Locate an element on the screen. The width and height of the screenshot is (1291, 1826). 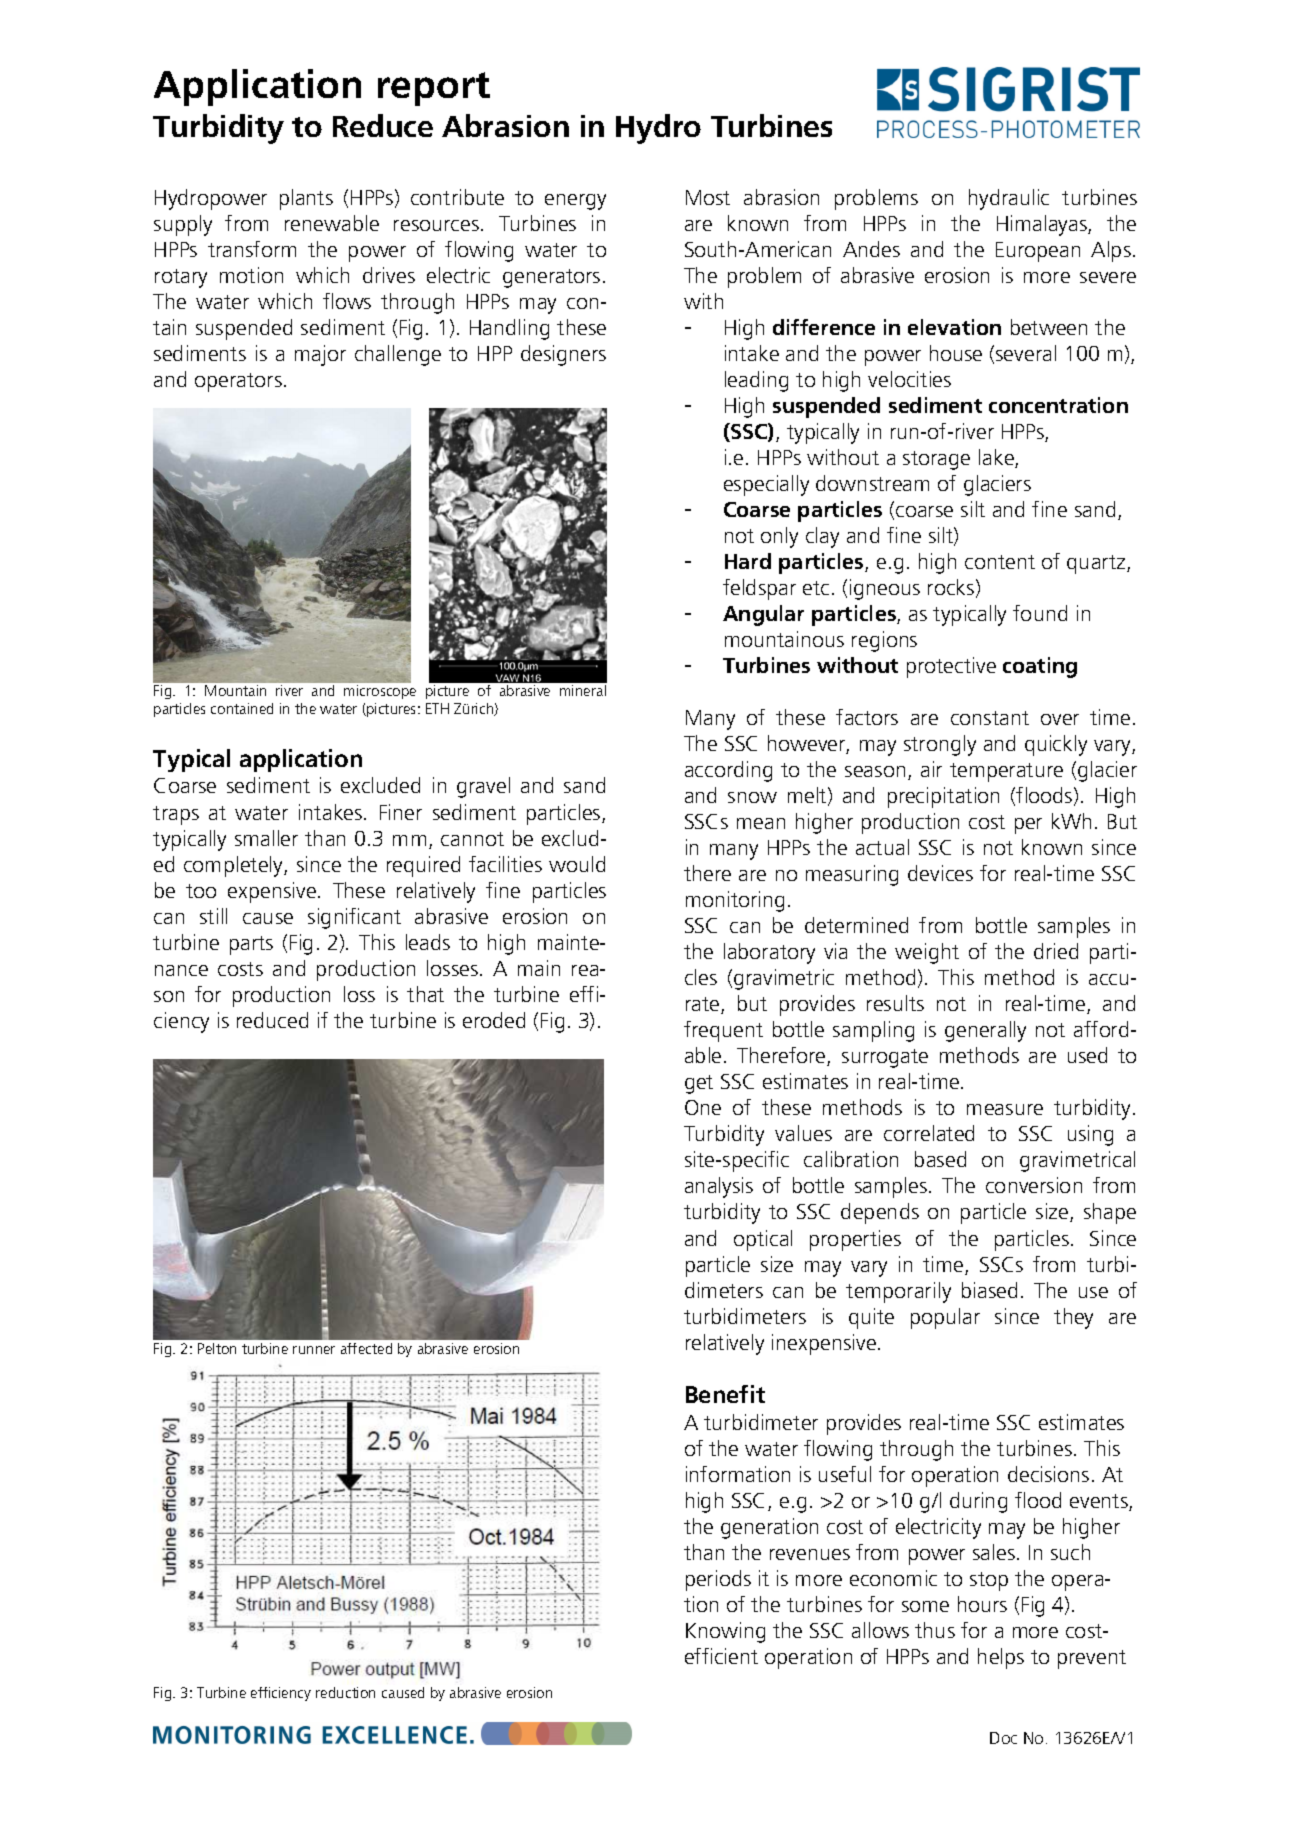
hydraulic is located at coordinates (1009, 199).
